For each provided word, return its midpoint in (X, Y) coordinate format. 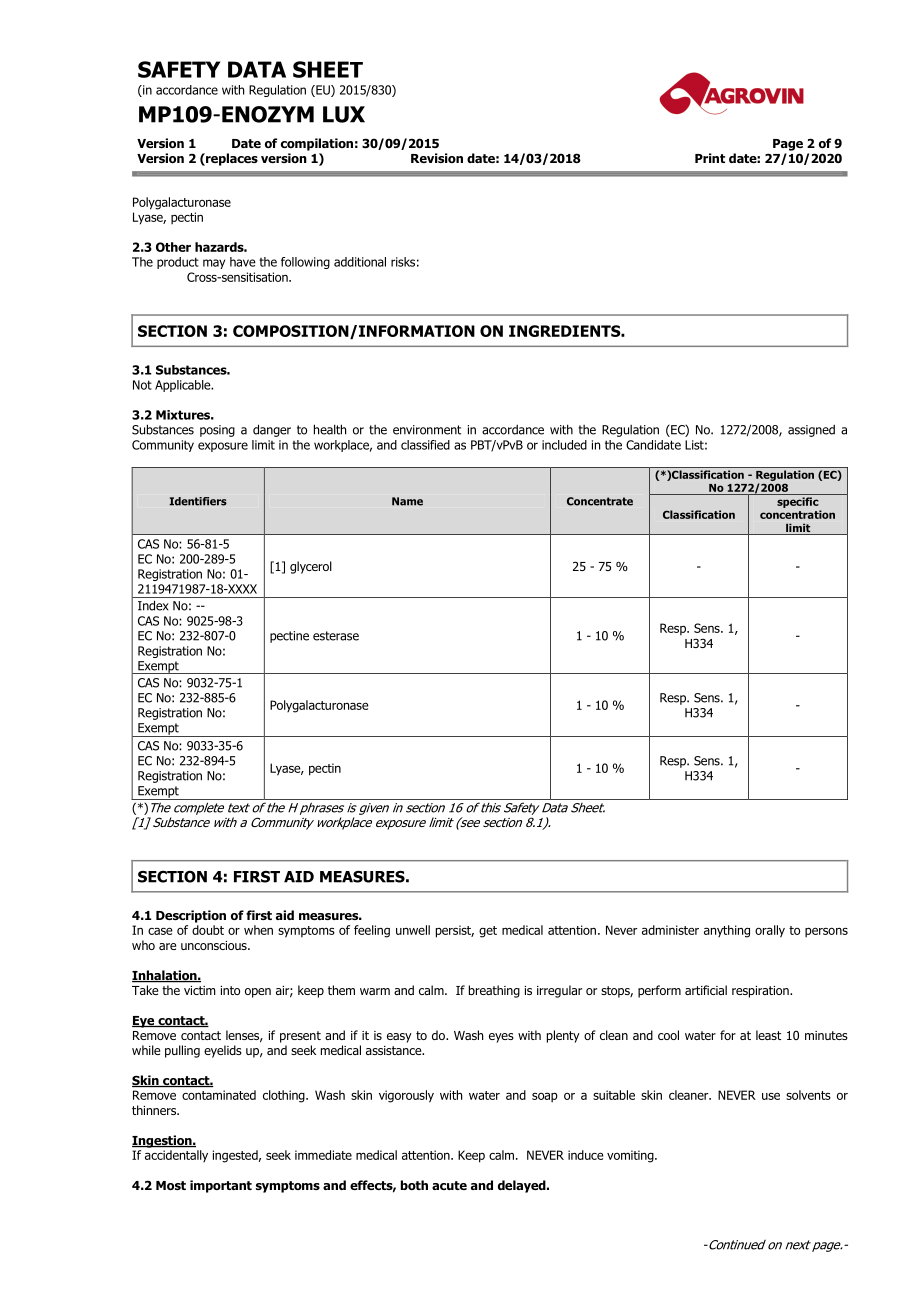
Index (153, 605)
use (771, 1096)
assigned (811, 430)
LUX (344, 114)
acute (449, 1185)
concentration (797, 514)
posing (217, 431)
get (488, 932)
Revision (437, 158)
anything (727, 931)
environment (427, 430)
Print (710, 158)
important (221, 1186)
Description (191, 916)
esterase (336, 636)
